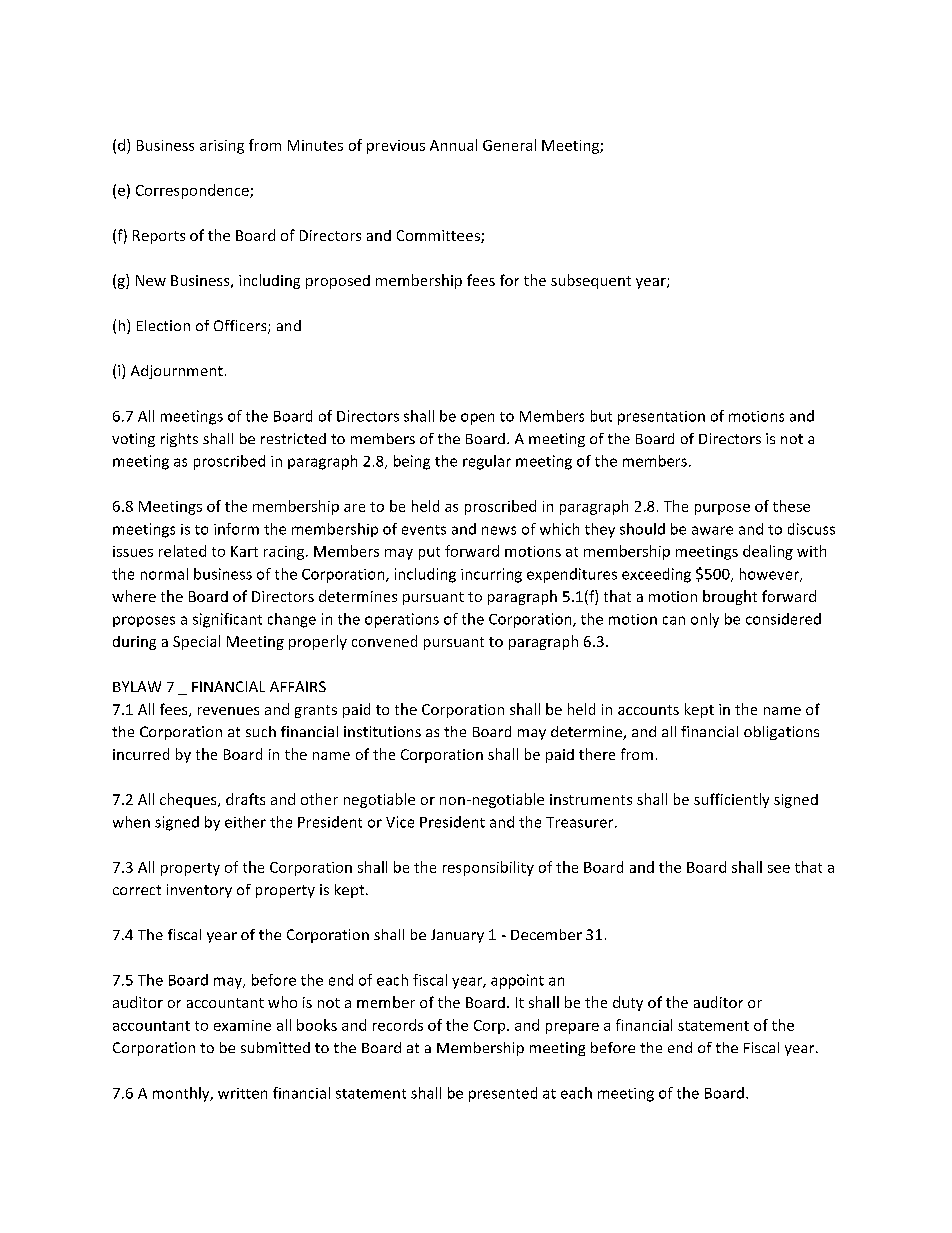  What do you see at coordinates (661, 418) in the screenshot?
I see `presentation` at bounding box center [661, 418].
